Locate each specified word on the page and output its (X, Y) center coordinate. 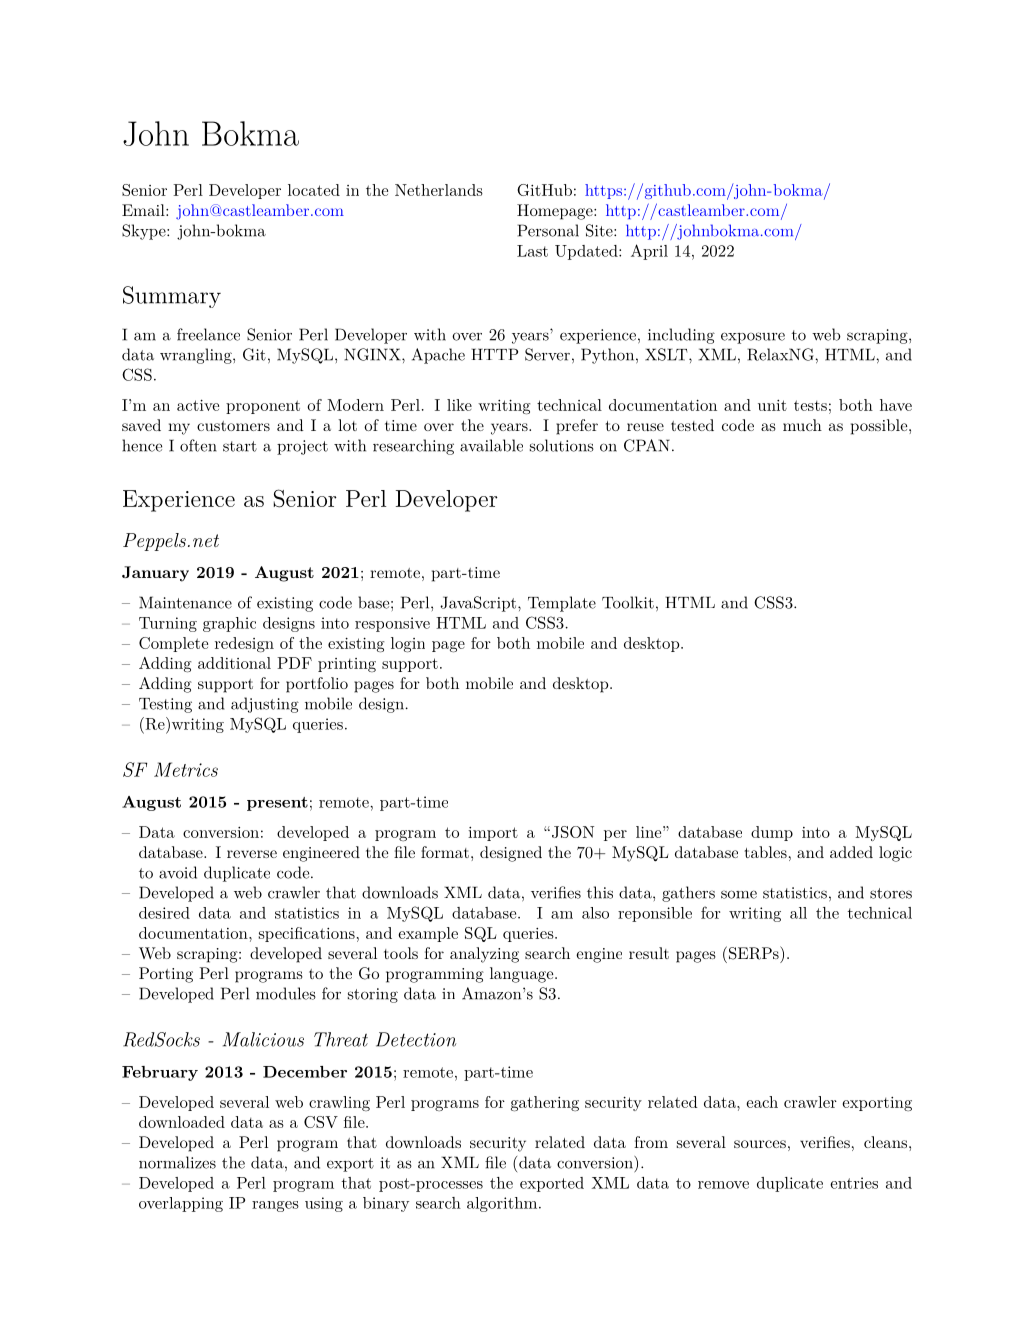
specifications (307, 934)
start (240, 446)
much (802, 425)
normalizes (177, 1162)
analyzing (484, 955)
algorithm (502, 1204)
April (649, 252)
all (798, 913)
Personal (548, 230)
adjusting (265, 705)
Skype (145, 232)
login (408, 645)
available (491, 445)
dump (772, 833)
